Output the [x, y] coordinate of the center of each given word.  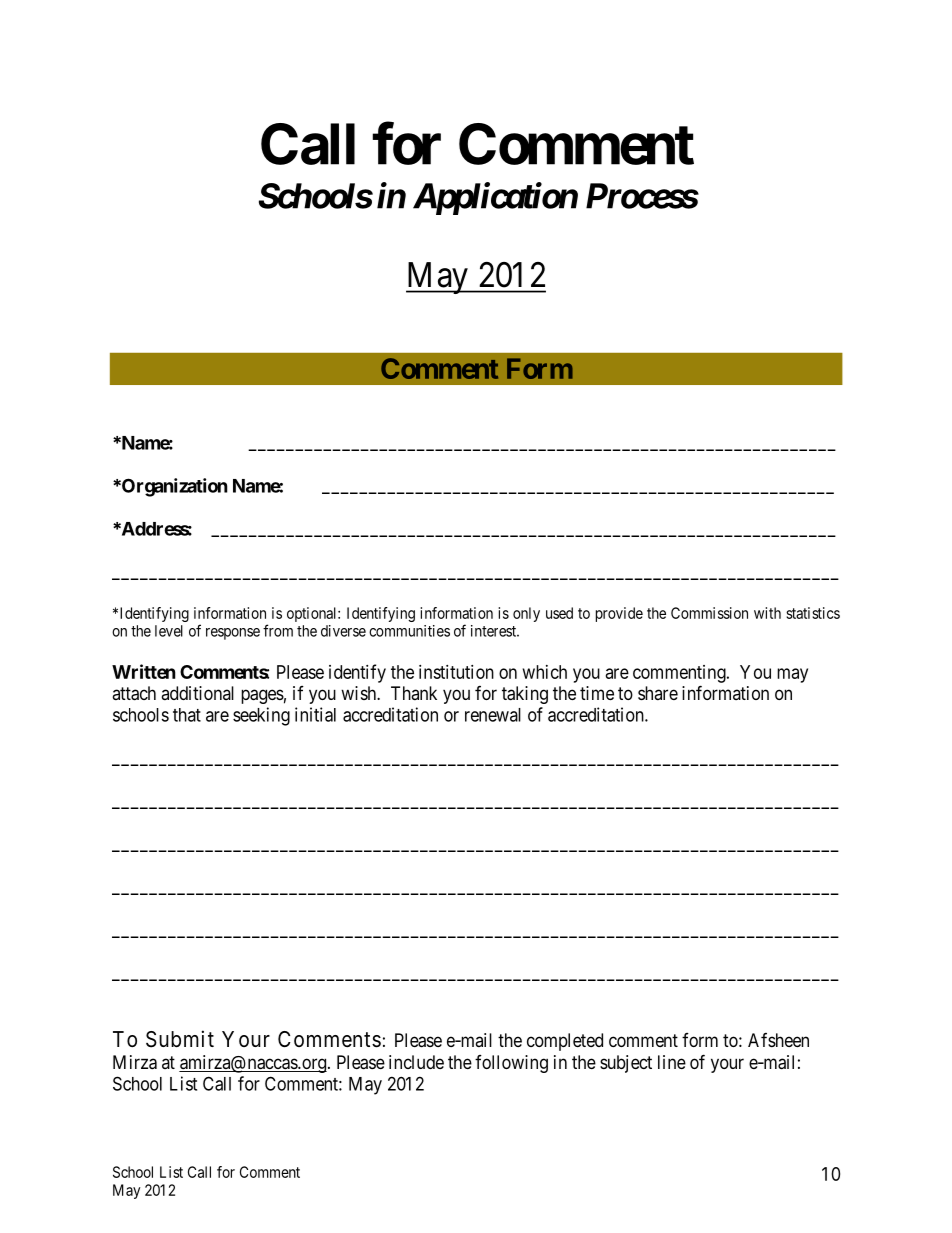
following [511, 1064]
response [233, 634]
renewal [493, 715]
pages [262, 696]
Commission [709, 613]
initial [315, 714]
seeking [261, 716]
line [672, 1062]
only [526, 614]
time [597, 693]
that [187, 715]
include [416, 1062]
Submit [180, 1039]
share [658, 693]
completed [565, 1042]
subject [626, 1064]
